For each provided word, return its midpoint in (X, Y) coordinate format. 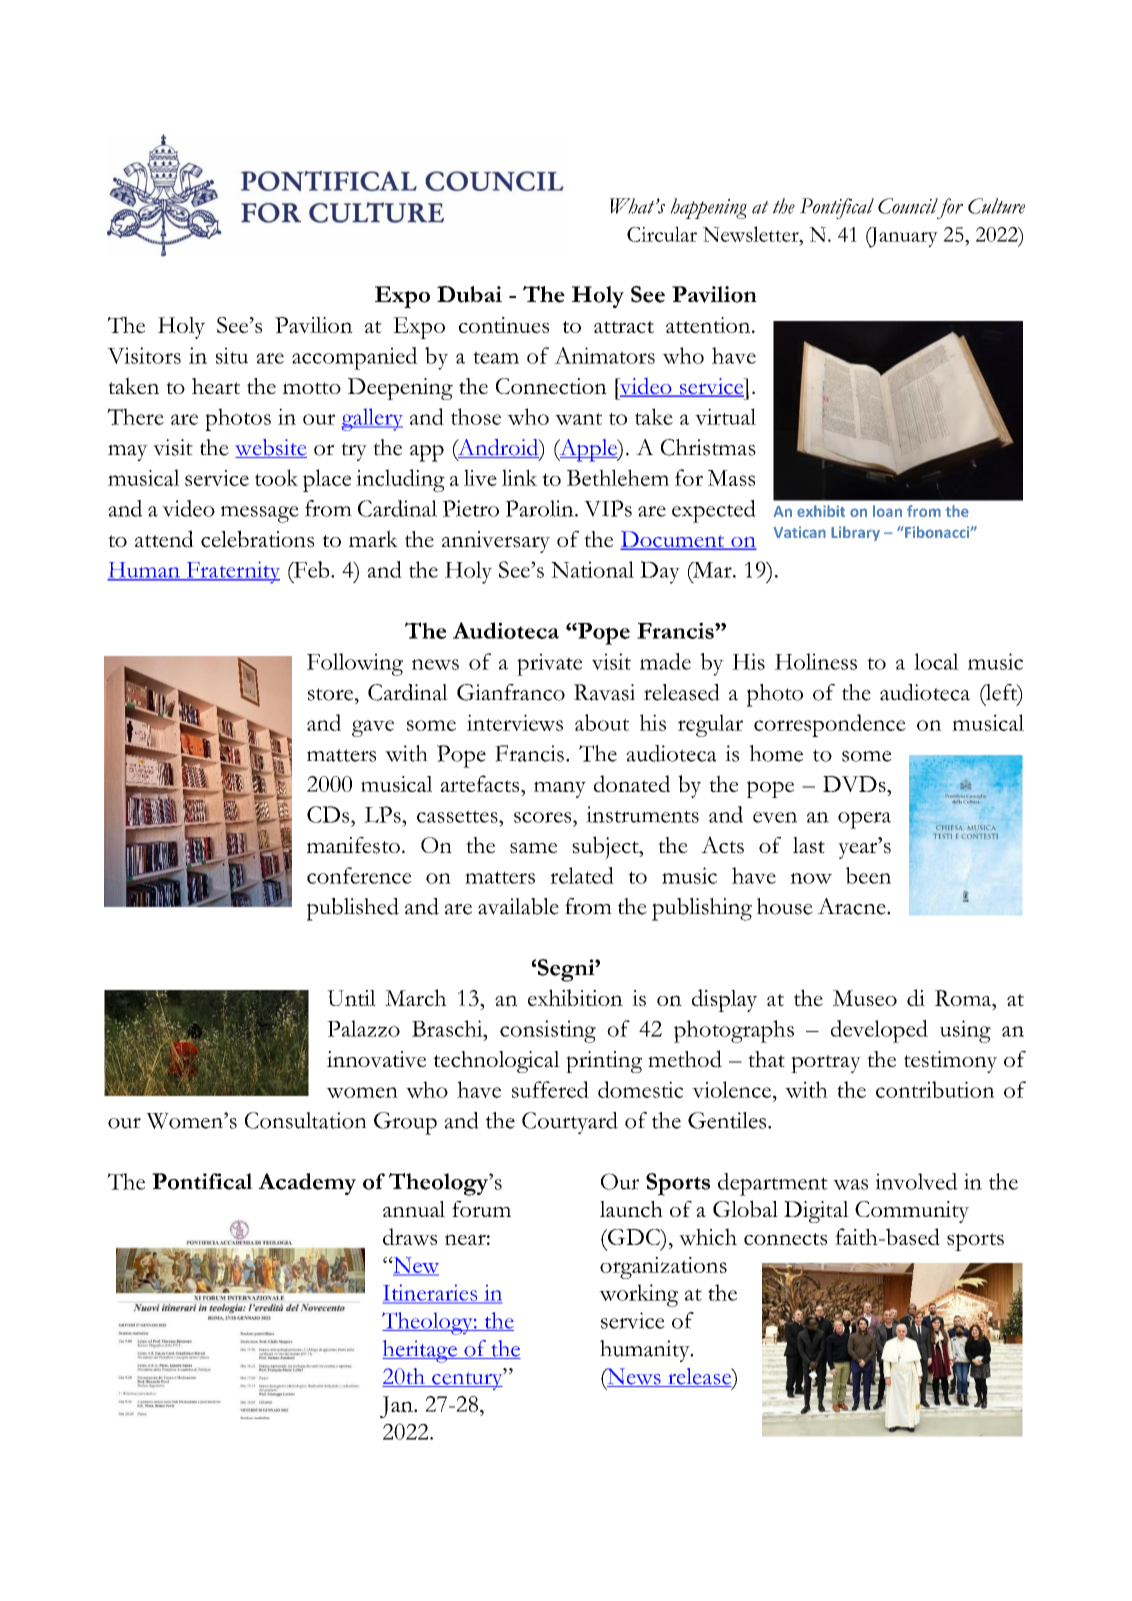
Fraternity (232, 572)
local (936, 661)
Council (908, 206)
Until (351, 998)
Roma (964, 998)
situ (232, 355)
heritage (420, 1351)
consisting (548, 1031)
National (592, 569)
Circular (662, 234)
